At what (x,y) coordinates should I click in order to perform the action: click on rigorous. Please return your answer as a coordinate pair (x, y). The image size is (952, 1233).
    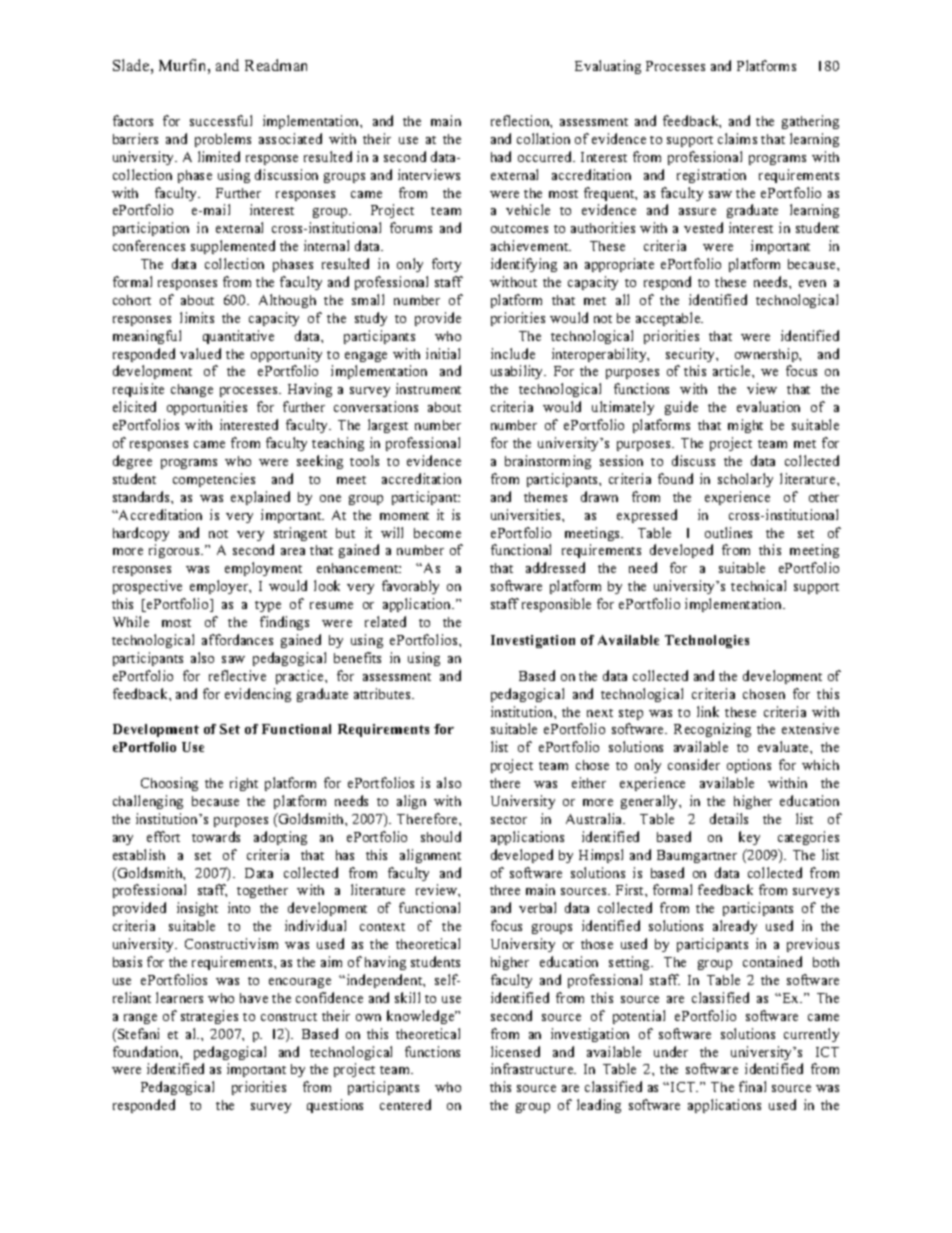
    Looking at the image, I should click on (175, 551).
